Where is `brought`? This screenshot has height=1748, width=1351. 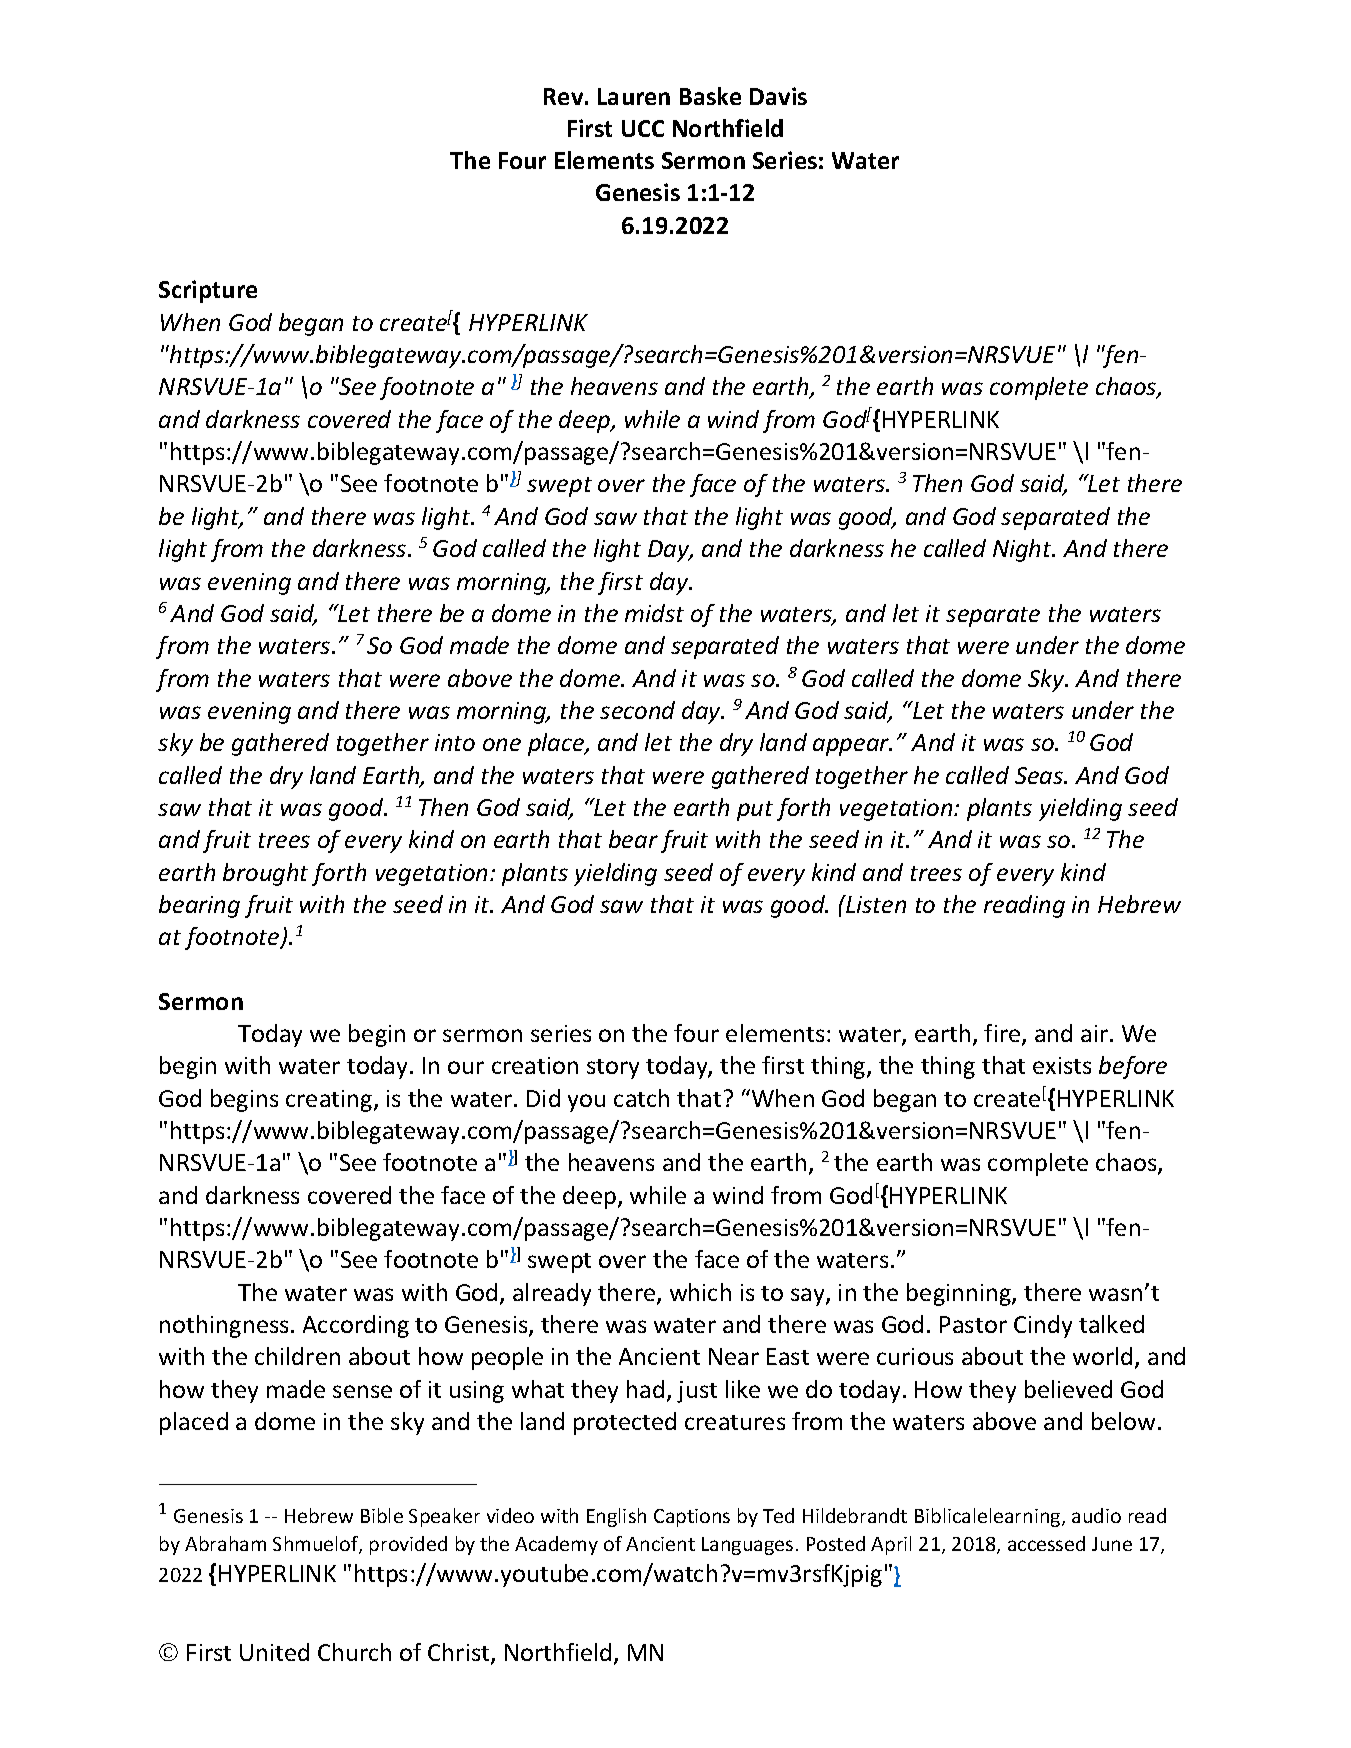
brought is located at coordinates (265, 874).
